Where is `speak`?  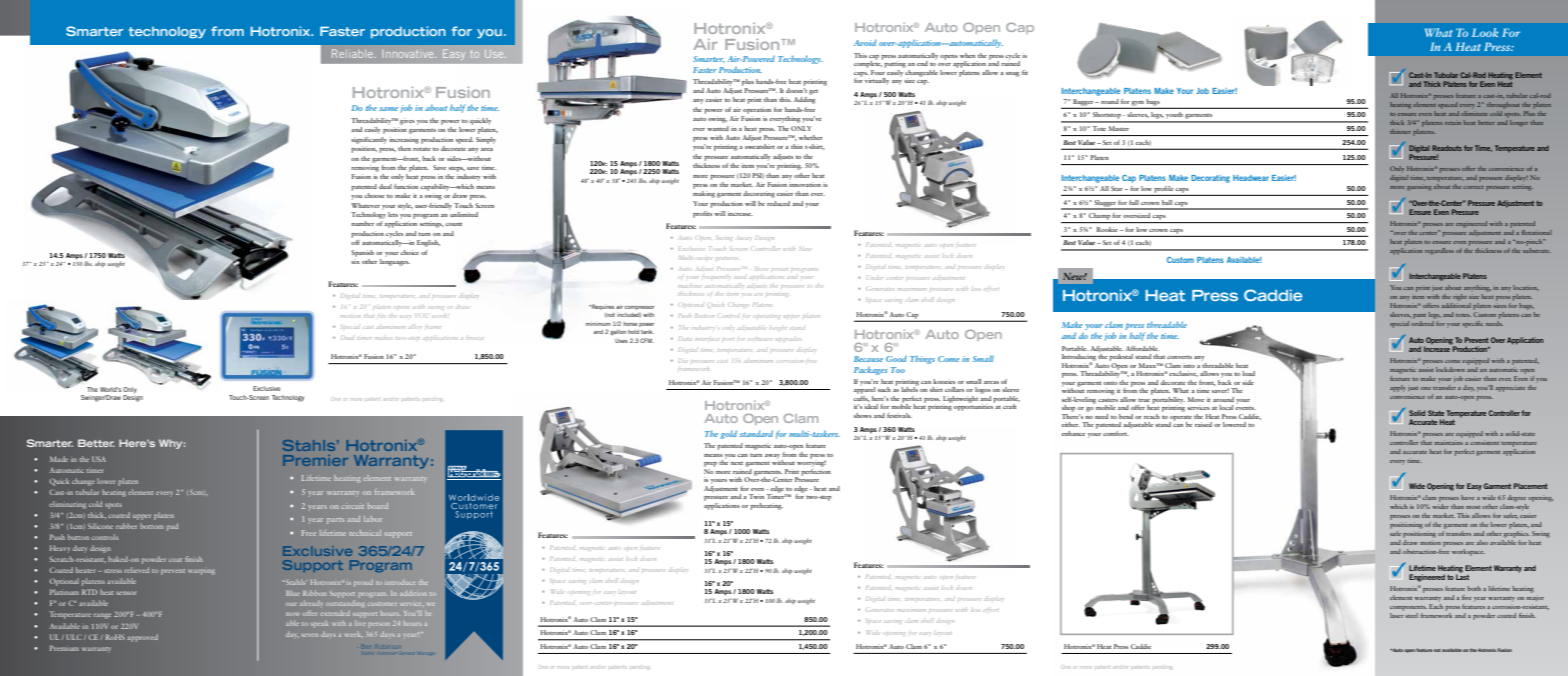 speak is located at coordinates (320, 625).
